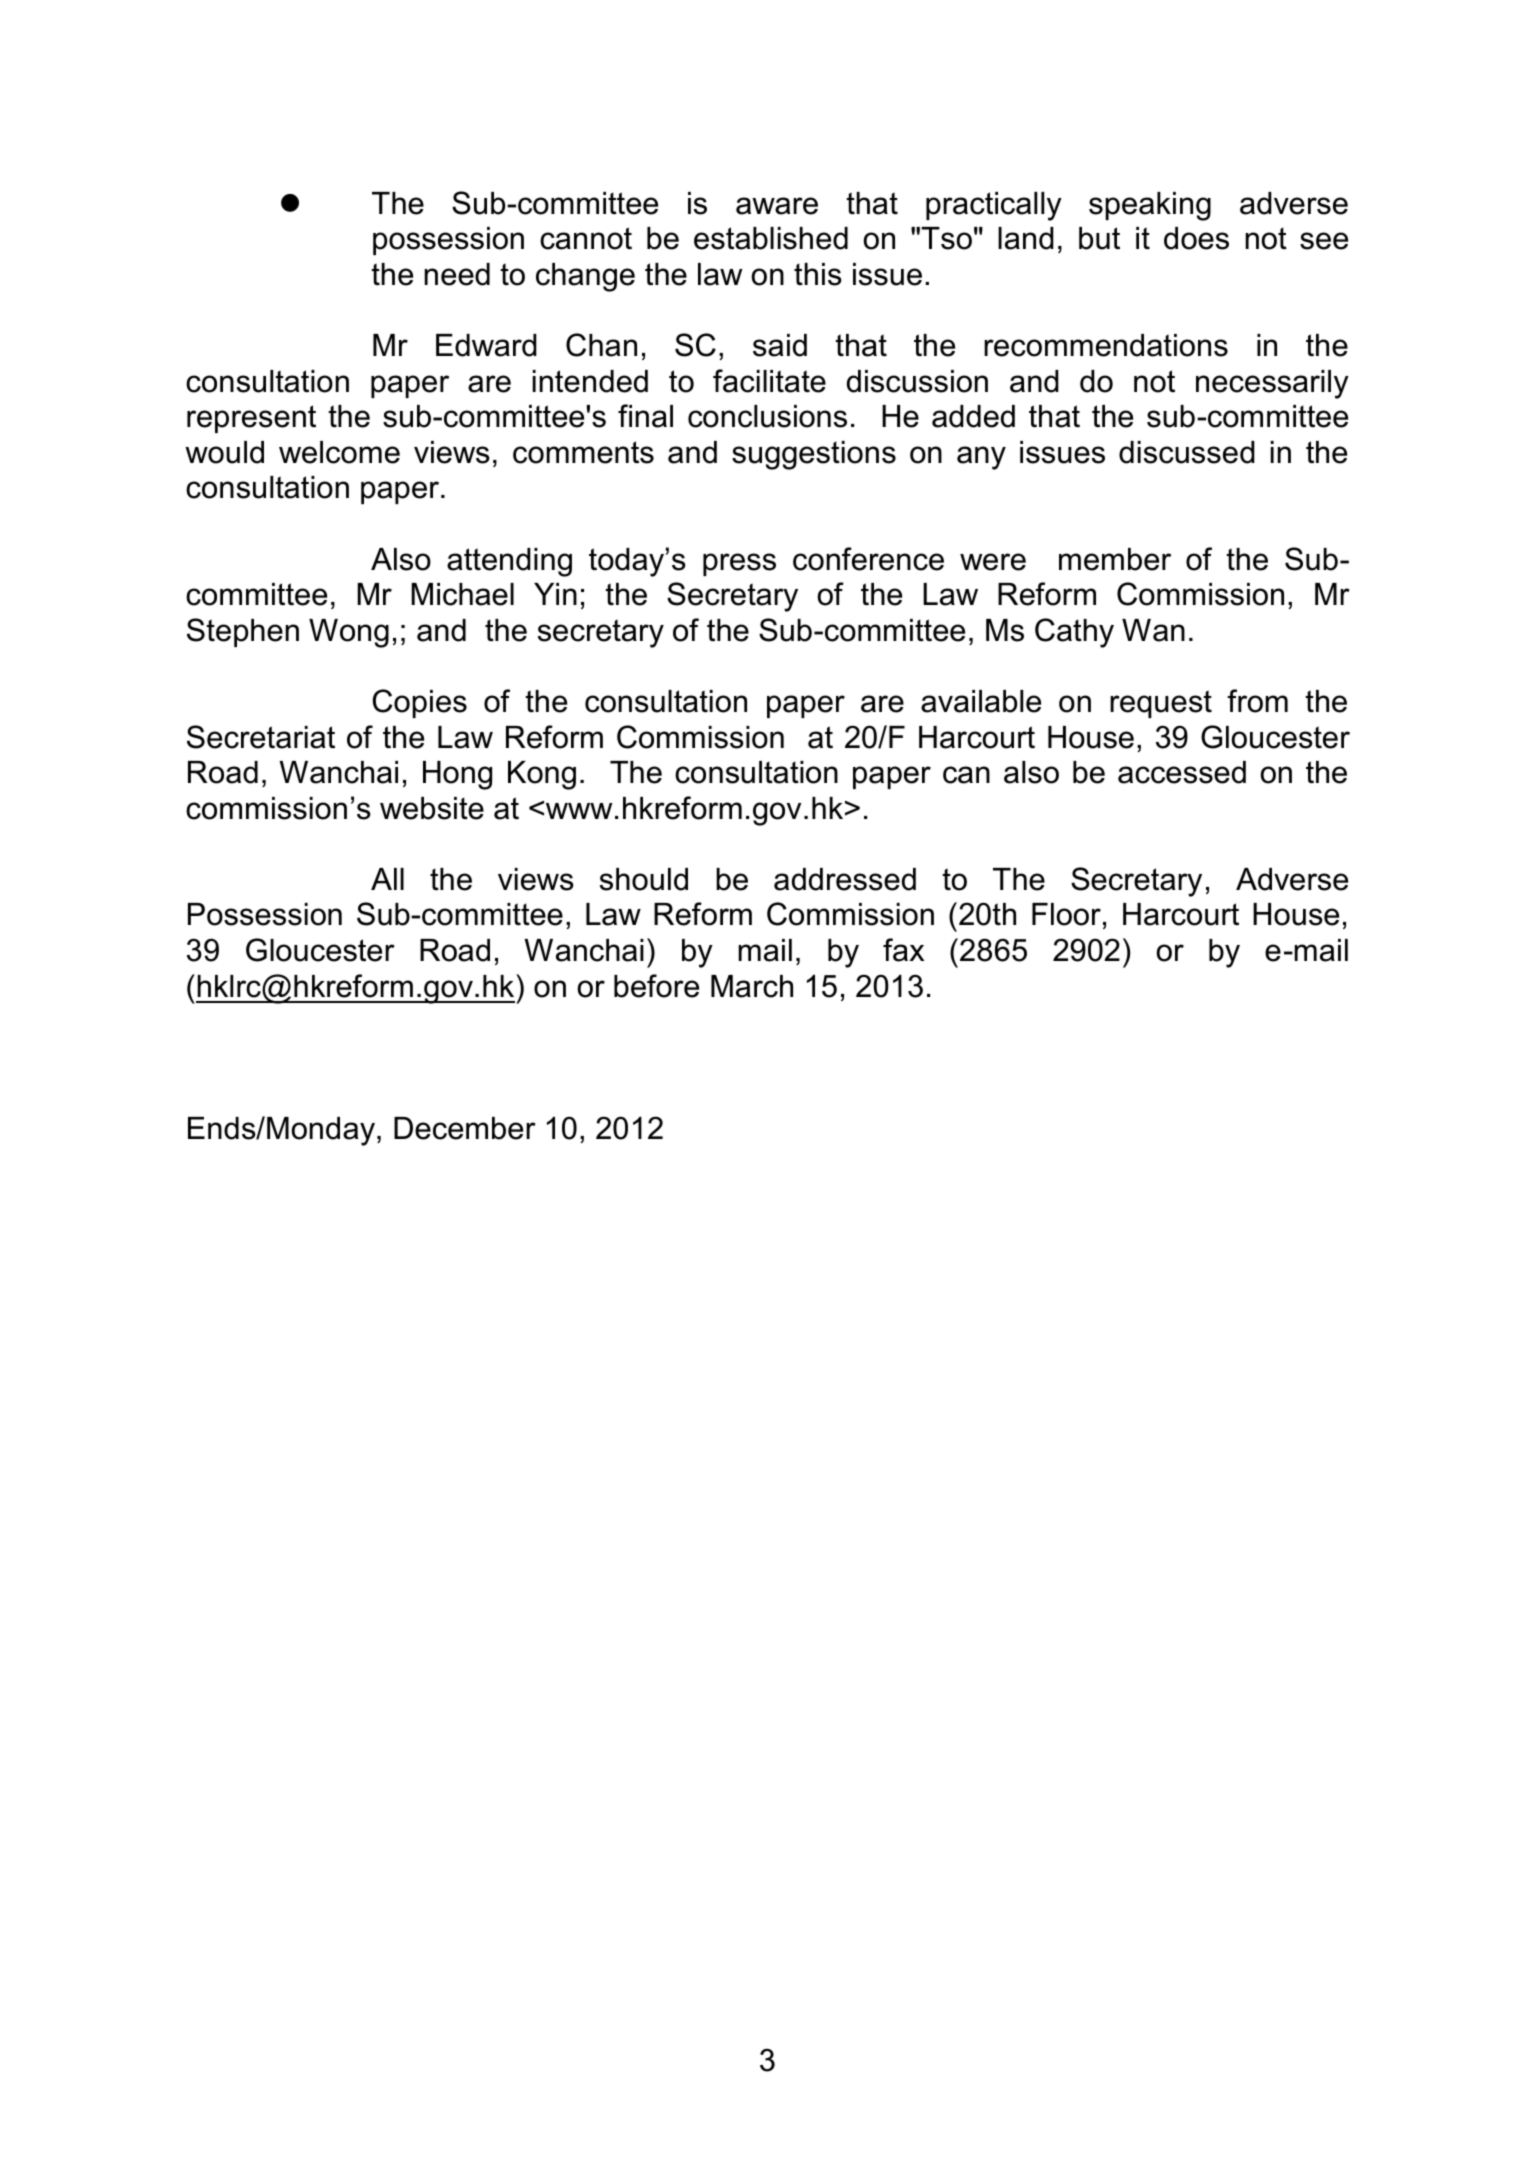 The image size is (1535, 2171). I want to click on request, so click(1161, 704).
